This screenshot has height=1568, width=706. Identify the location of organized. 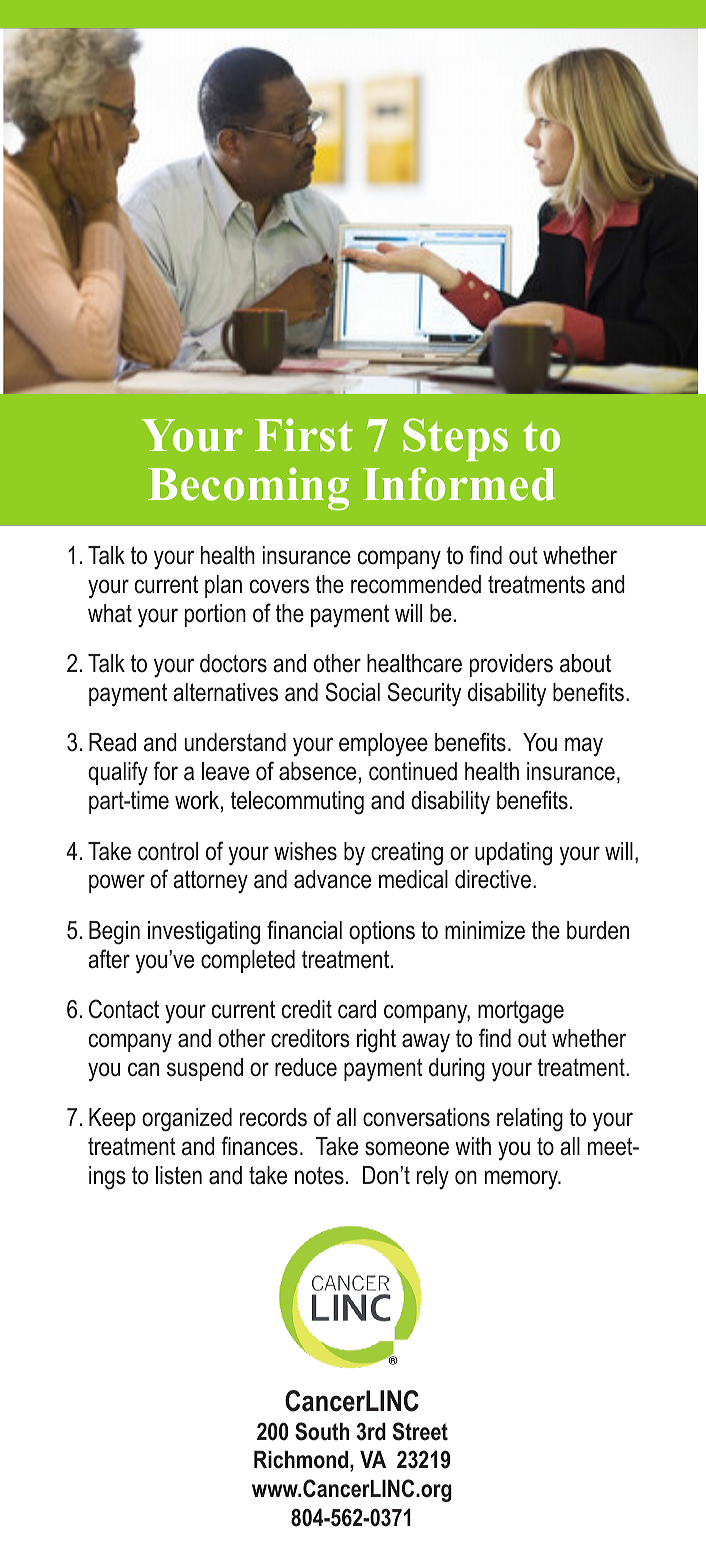
(187, 1120).
